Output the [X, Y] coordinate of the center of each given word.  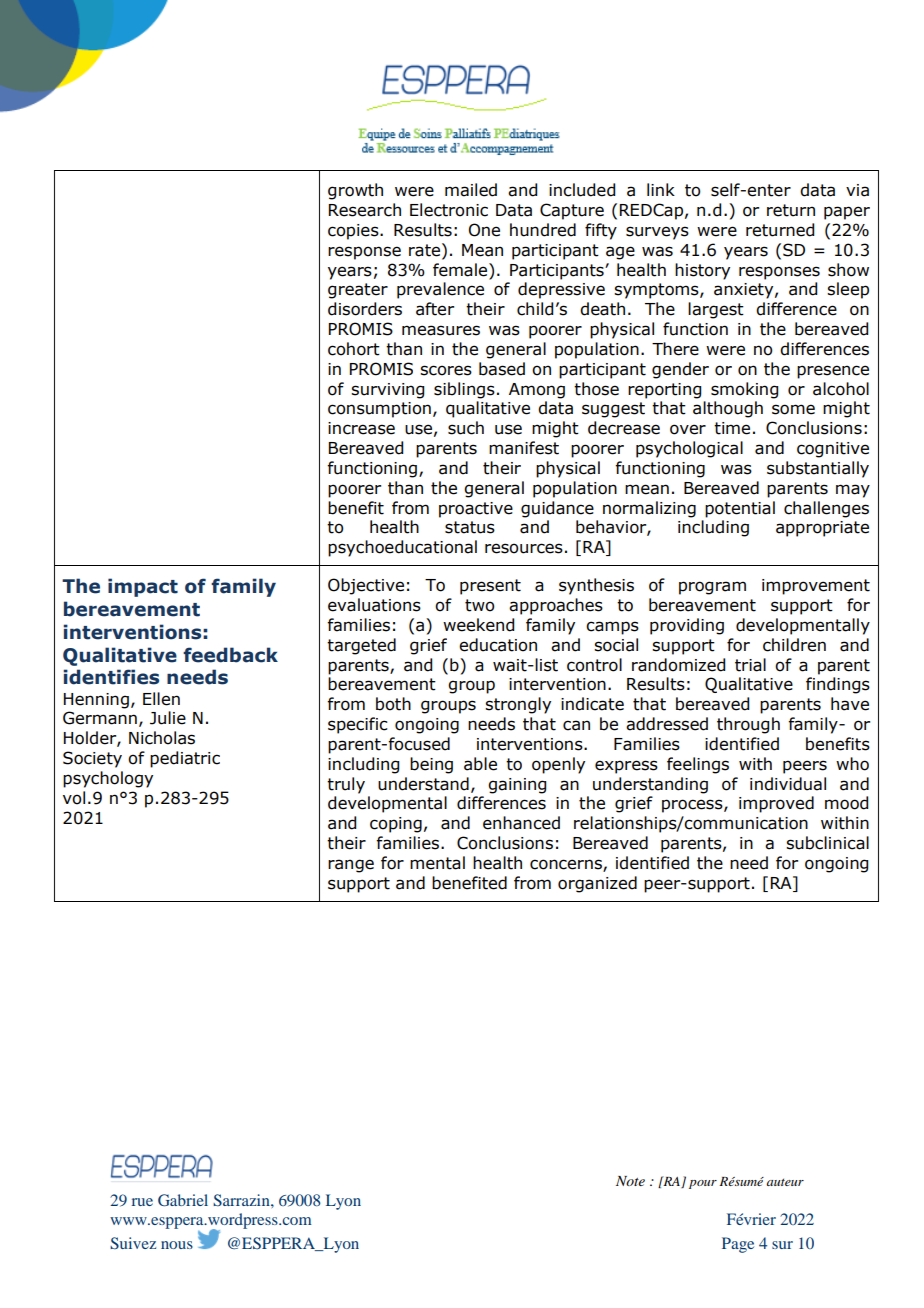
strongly [518, 705]
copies [354, 232]
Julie [168, 718]
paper [847, 213]
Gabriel [183, 1200]
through [748, 725]
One [484, 230]
